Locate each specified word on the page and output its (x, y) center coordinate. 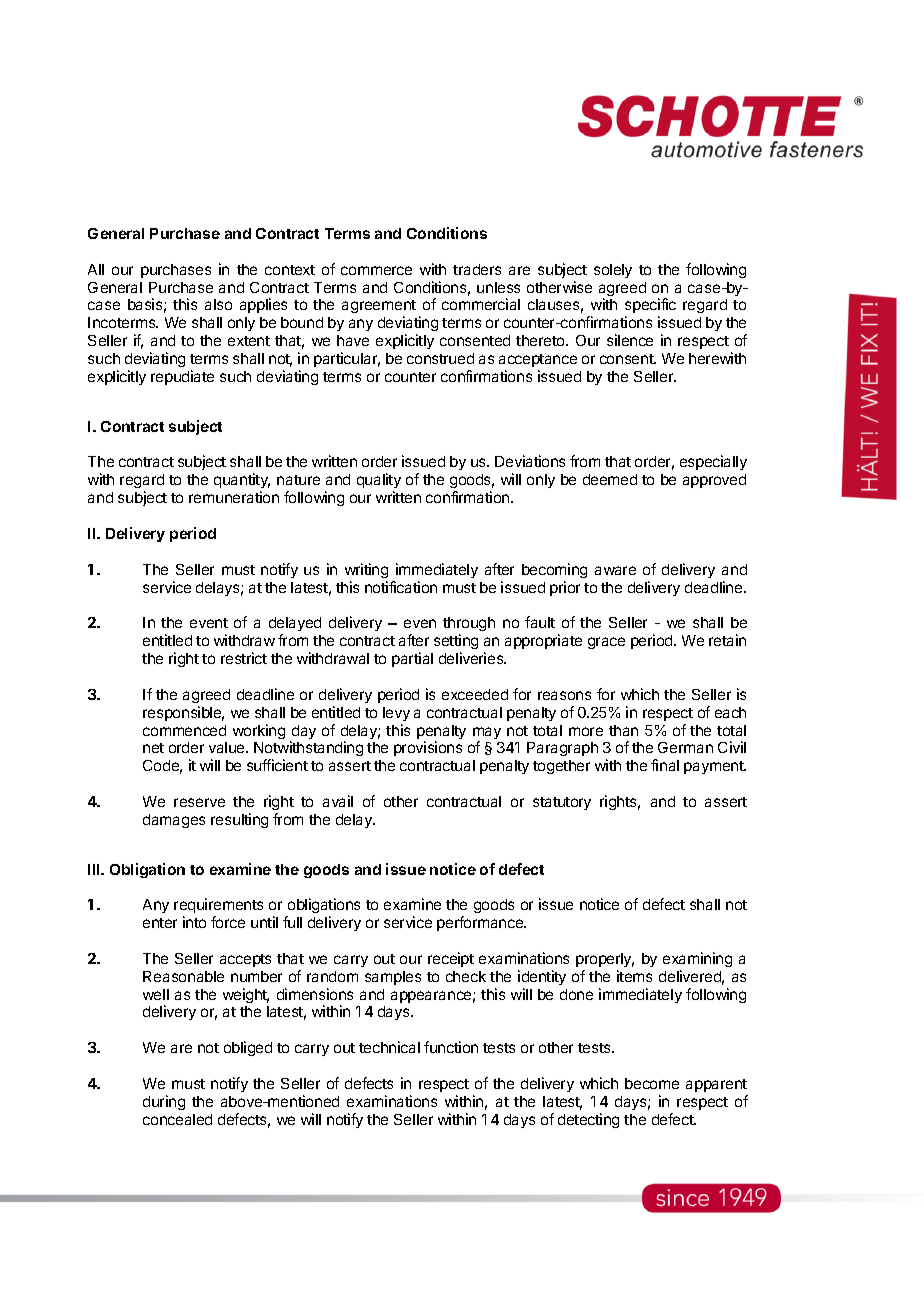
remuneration (234, 497)
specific (650, 307)
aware (615, 570)
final (665, 765)
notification (401, 587)
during (164, 1102)
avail (338, 801)
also (218, 304)
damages (174, 821)
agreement (379, 308)
